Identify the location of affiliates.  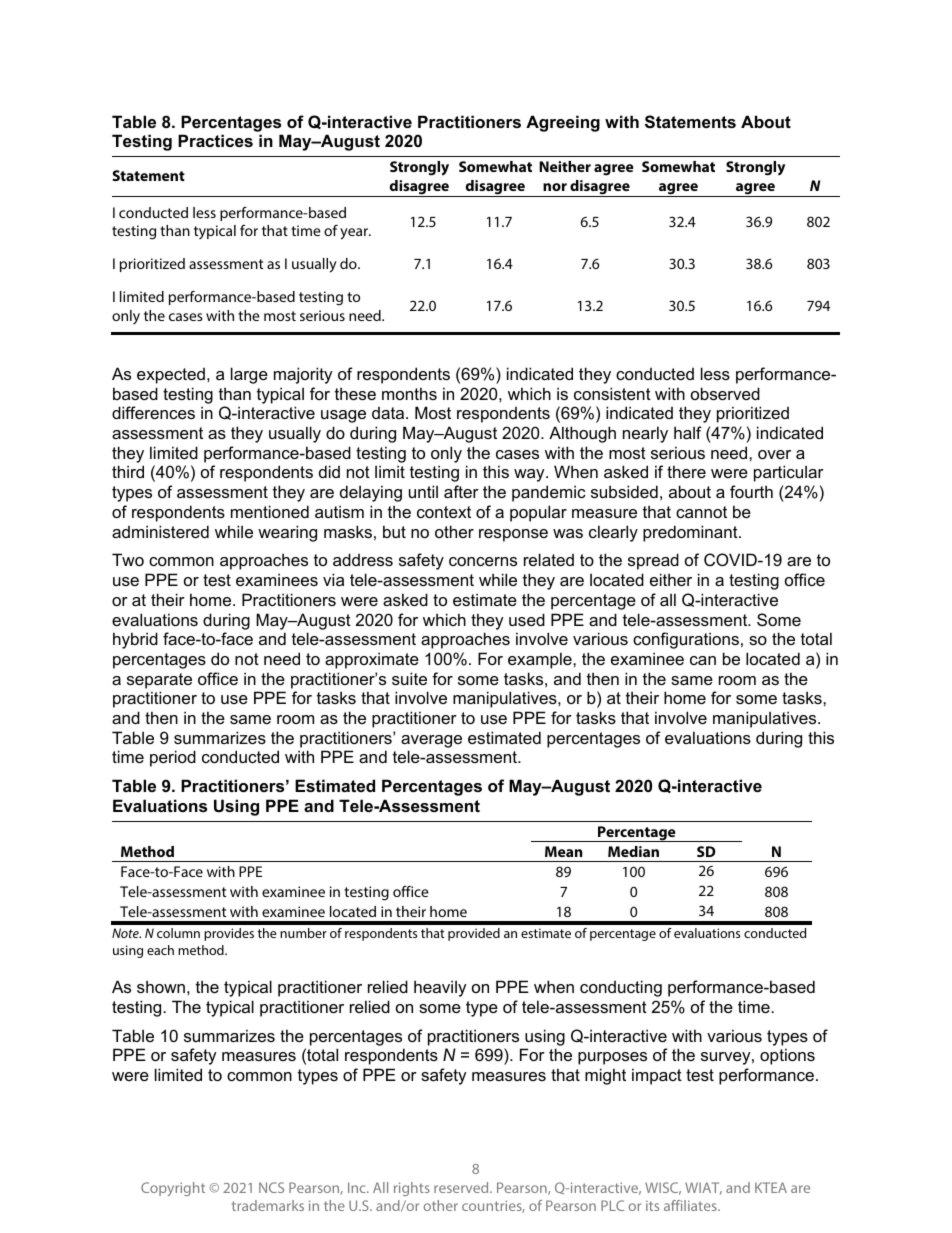
(691, 1205).
